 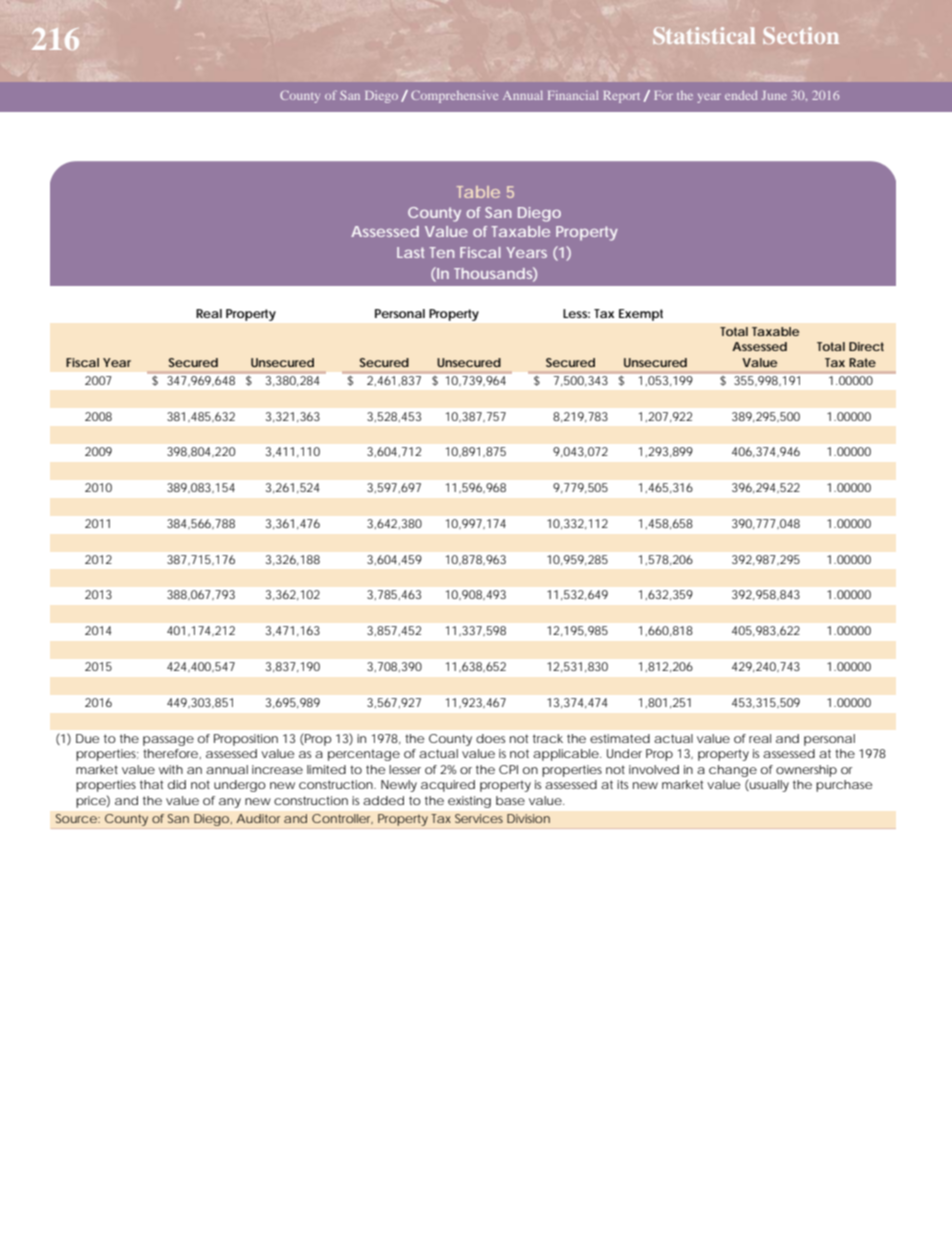 What do you see at coordinates (411, 252) in the screenshot?
I see `Last` at bounding box center [411, 252].
